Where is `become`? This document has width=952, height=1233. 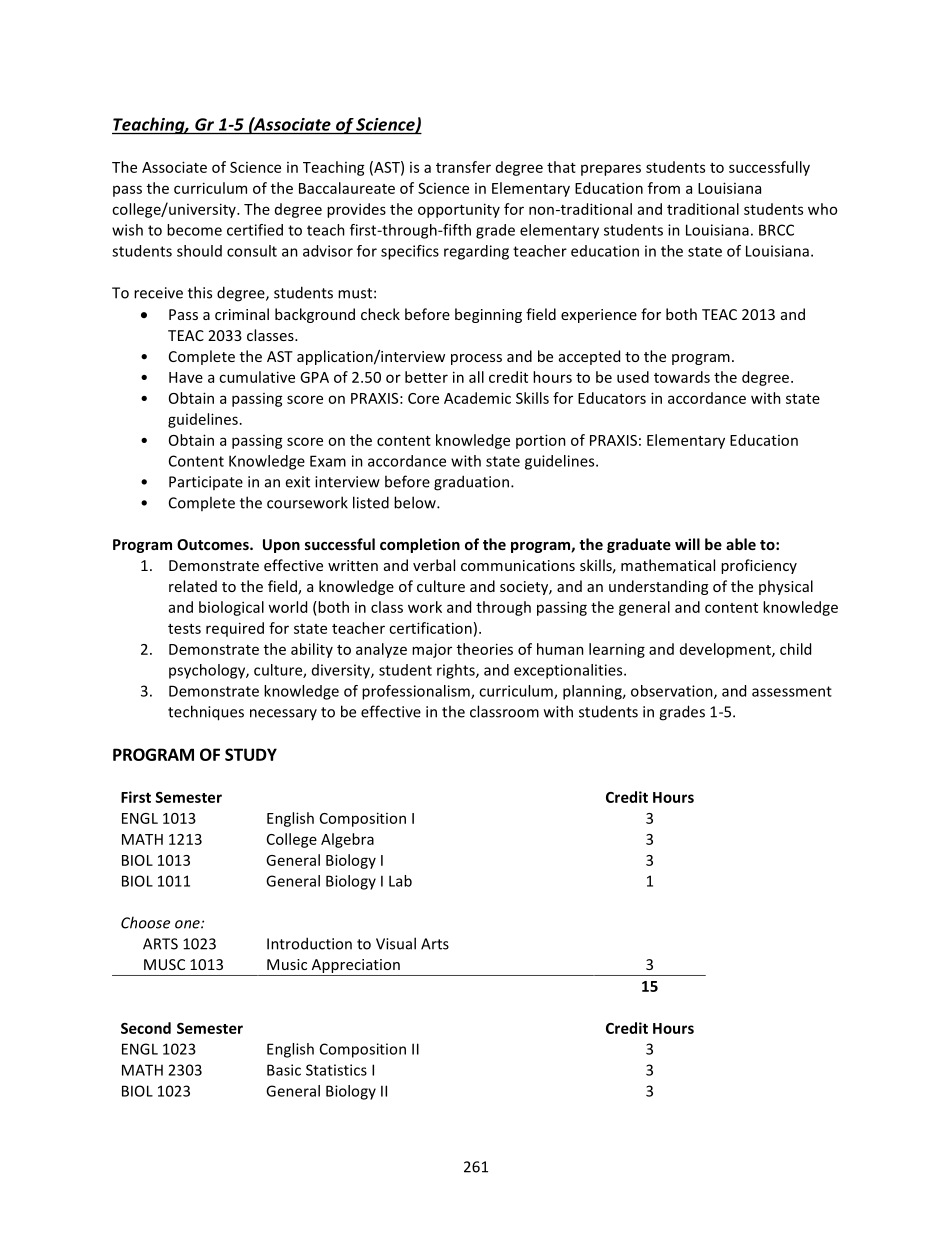
become is located at coordinates (194, 230).
